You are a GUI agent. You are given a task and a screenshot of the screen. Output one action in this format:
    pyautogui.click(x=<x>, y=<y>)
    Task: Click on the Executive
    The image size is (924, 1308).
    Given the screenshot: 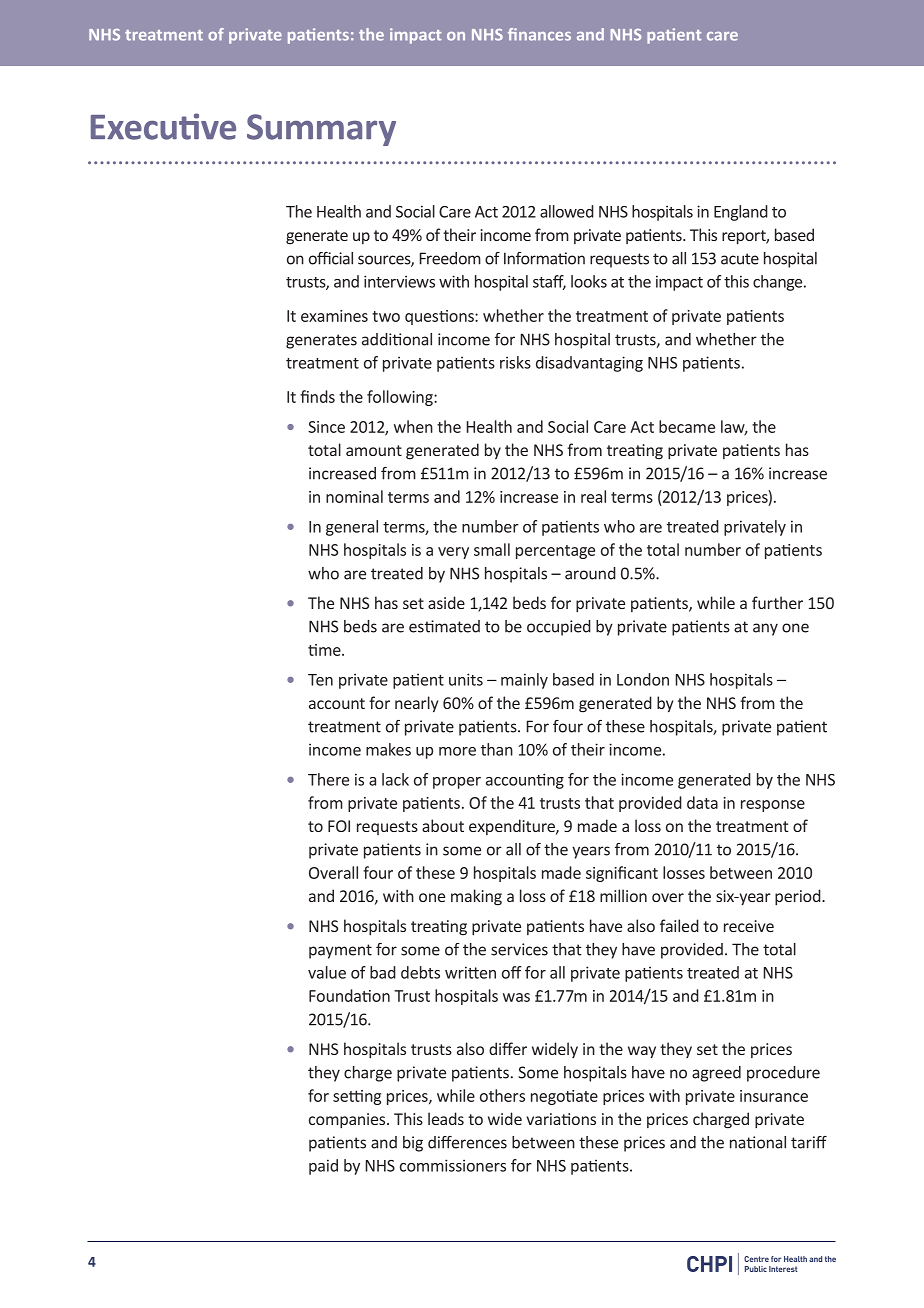 What is the action you would take?
    pyautogui.click(x=163, y=126)
